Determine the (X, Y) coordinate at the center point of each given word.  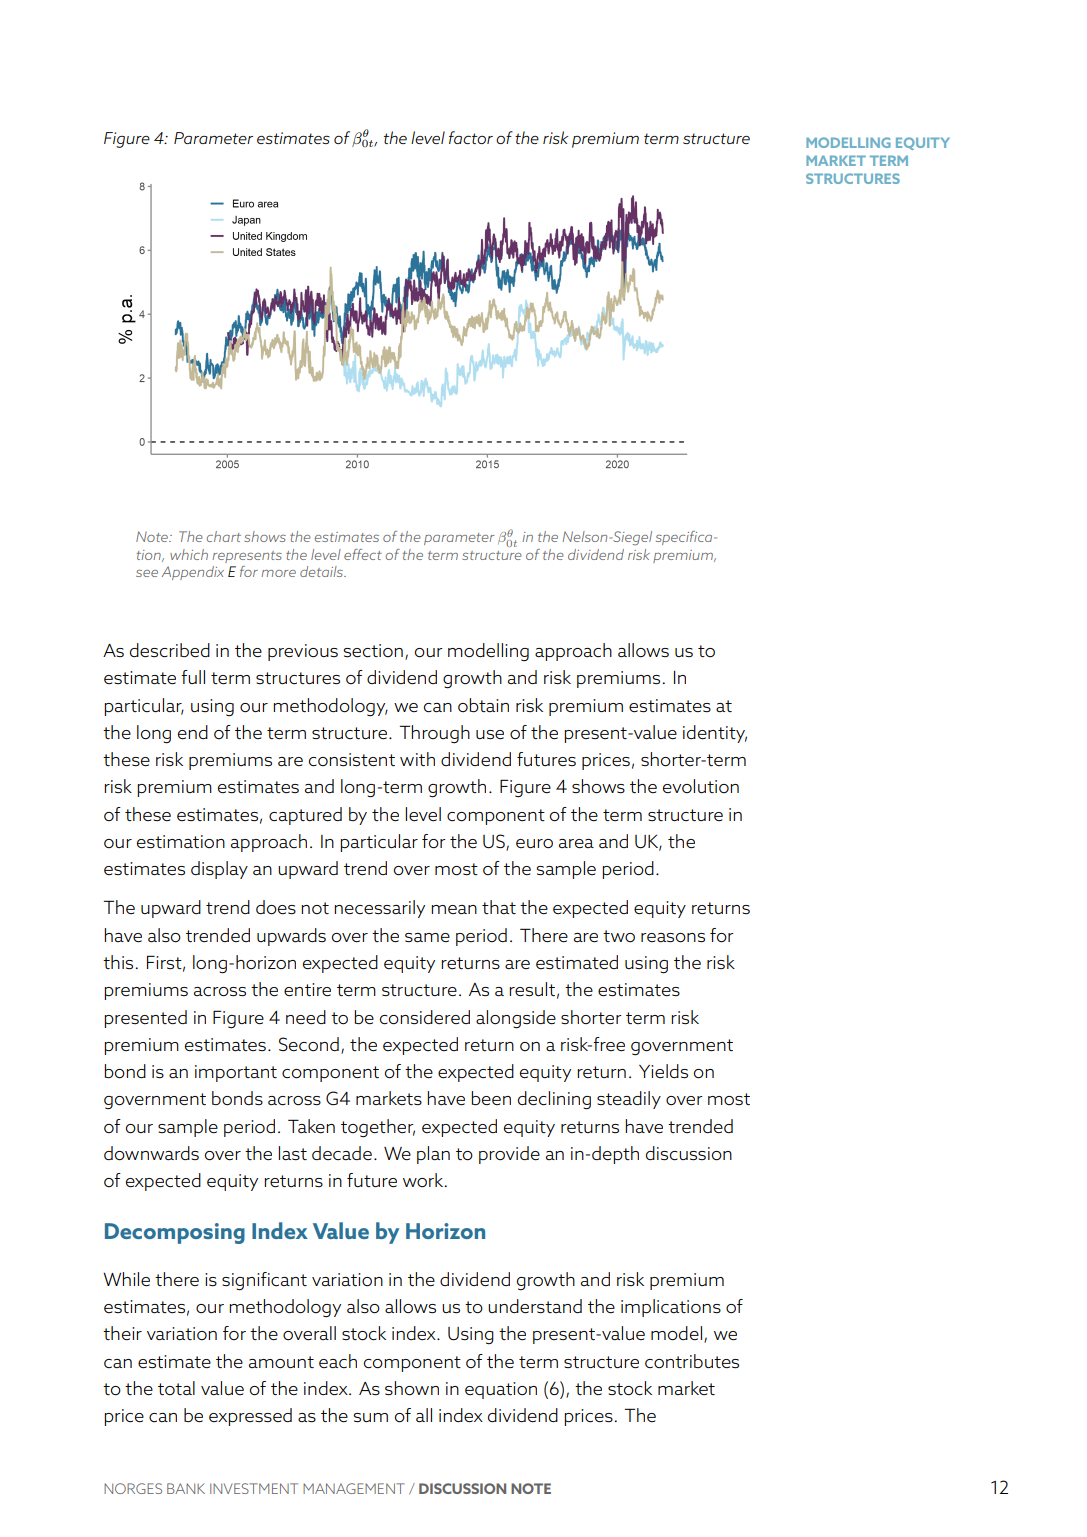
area (576, 844)
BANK (186, 1488)
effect (363, 554)
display (219, 870)
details (322, 571)
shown (412, 1388)
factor (471, 137)
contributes (692, 1361)
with (417, 759)
